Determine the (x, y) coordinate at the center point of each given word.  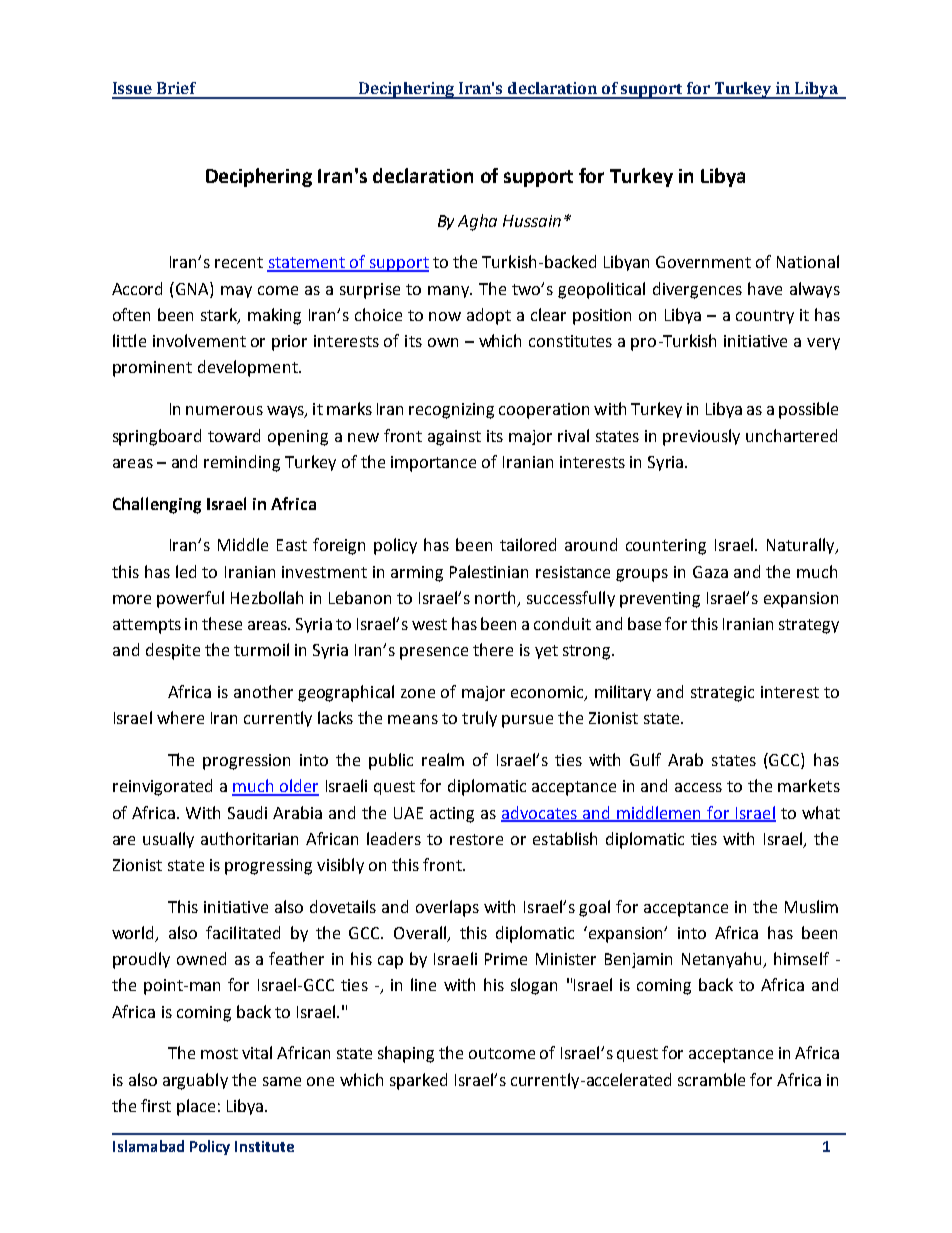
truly (479, 719)
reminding (242, 463)
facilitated (243, 932)
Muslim (811, 906)
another (263, 691)
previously (701, 437)
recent (239, 262)
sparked (418, 1081)
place (196, 1107)
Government (703, 262)
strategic (722, 694)
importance (433, 464)
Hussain (532, 221)
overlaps (447, 908)
